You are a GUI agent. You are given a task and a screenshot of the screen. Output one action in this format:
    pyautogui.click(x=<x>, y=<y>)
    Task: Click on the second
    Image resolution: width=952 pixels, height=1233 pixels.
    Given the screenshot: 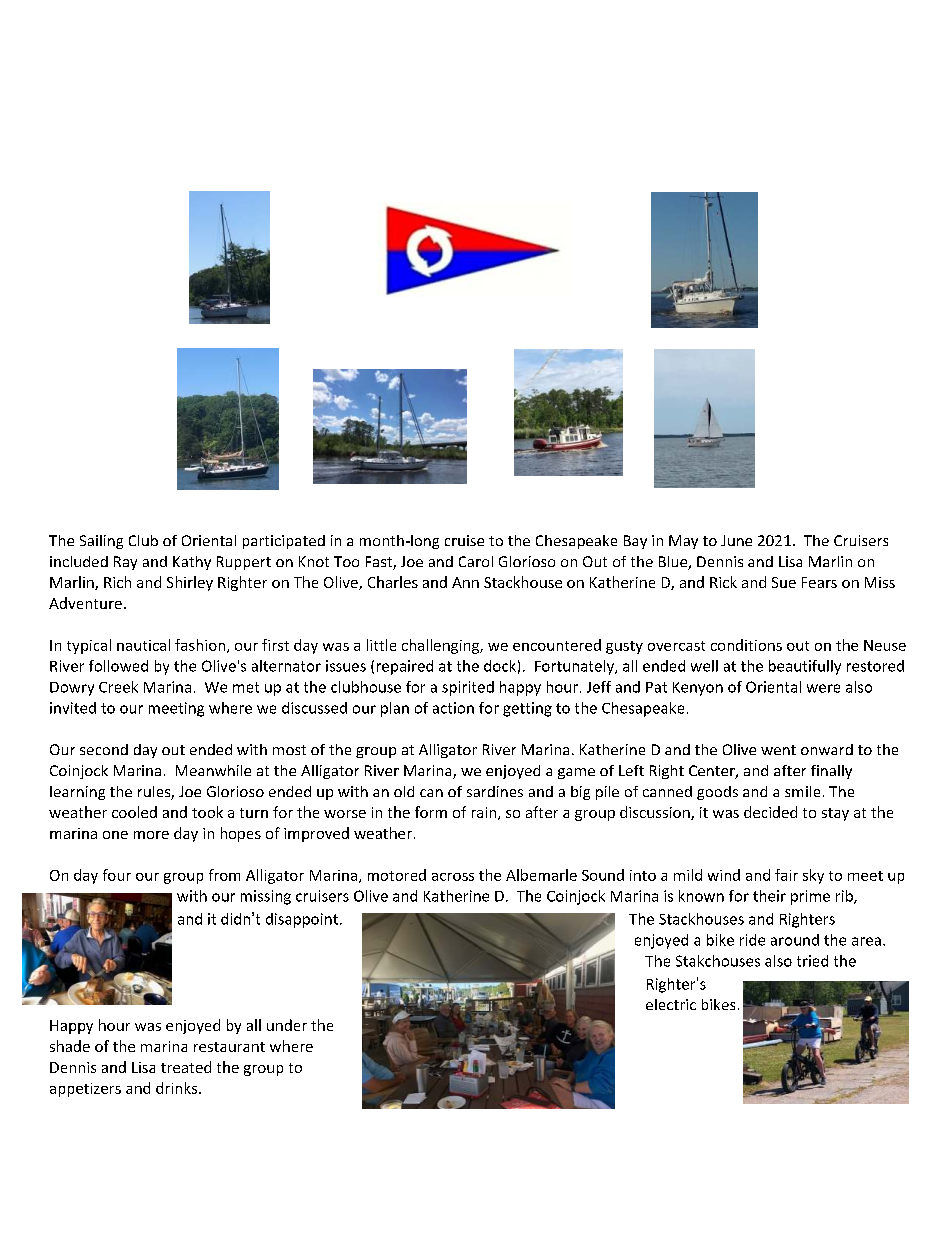 What is the action you would take?
    pyautogui.click(x=104, y=749)
